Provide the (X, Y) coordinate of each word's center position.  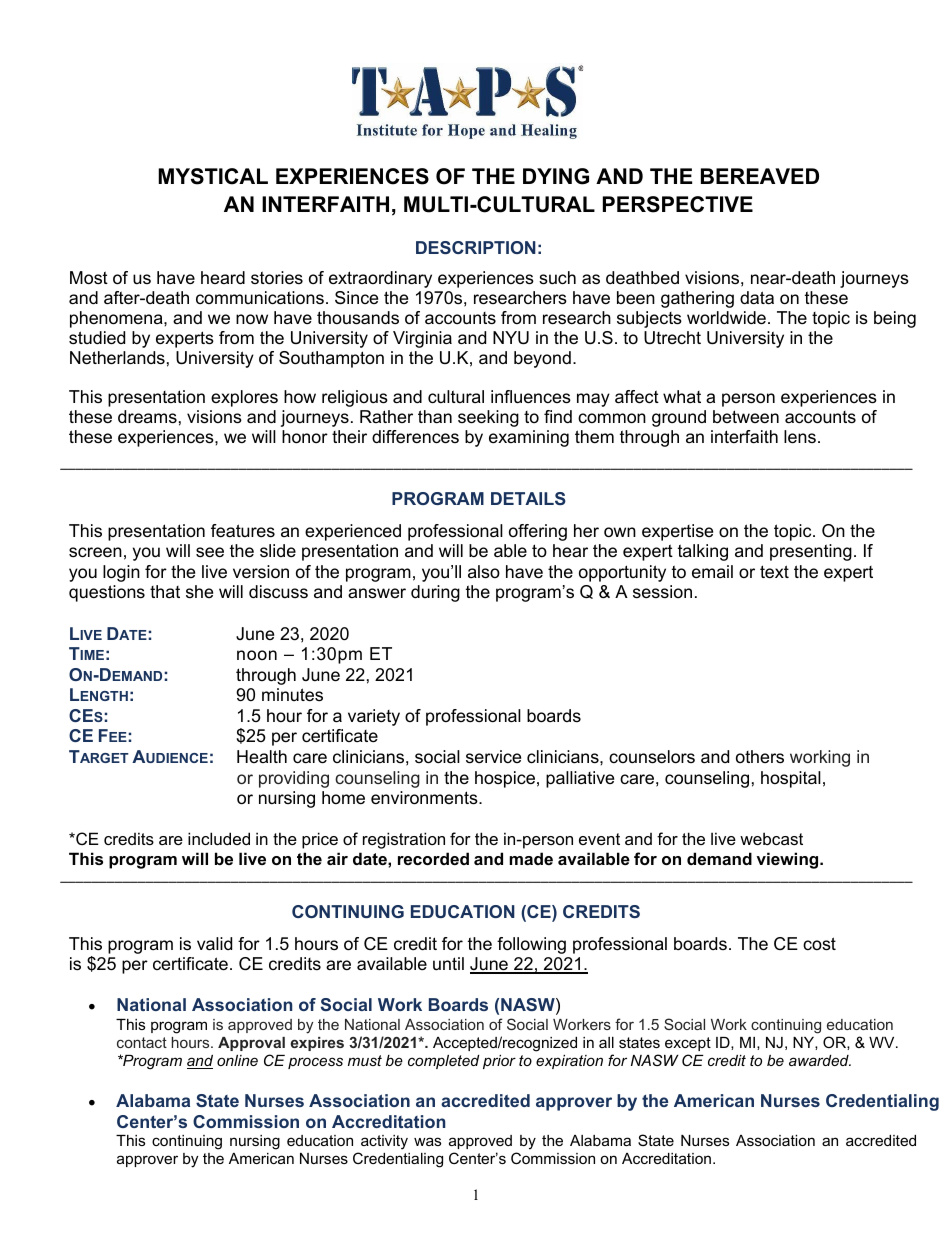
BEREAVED (760, 176)
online (237, 1060)
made (531, 858)
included (219, 838)
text (774, 571)
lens (800, 437)
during (435, 593)
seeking (488, 418)
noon (257, 655)
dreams (147, 417)
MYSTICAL (213, 176)
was (427, 1141)
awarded (820, 1060)
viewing (788, 860)
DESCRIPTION (476, 247)
